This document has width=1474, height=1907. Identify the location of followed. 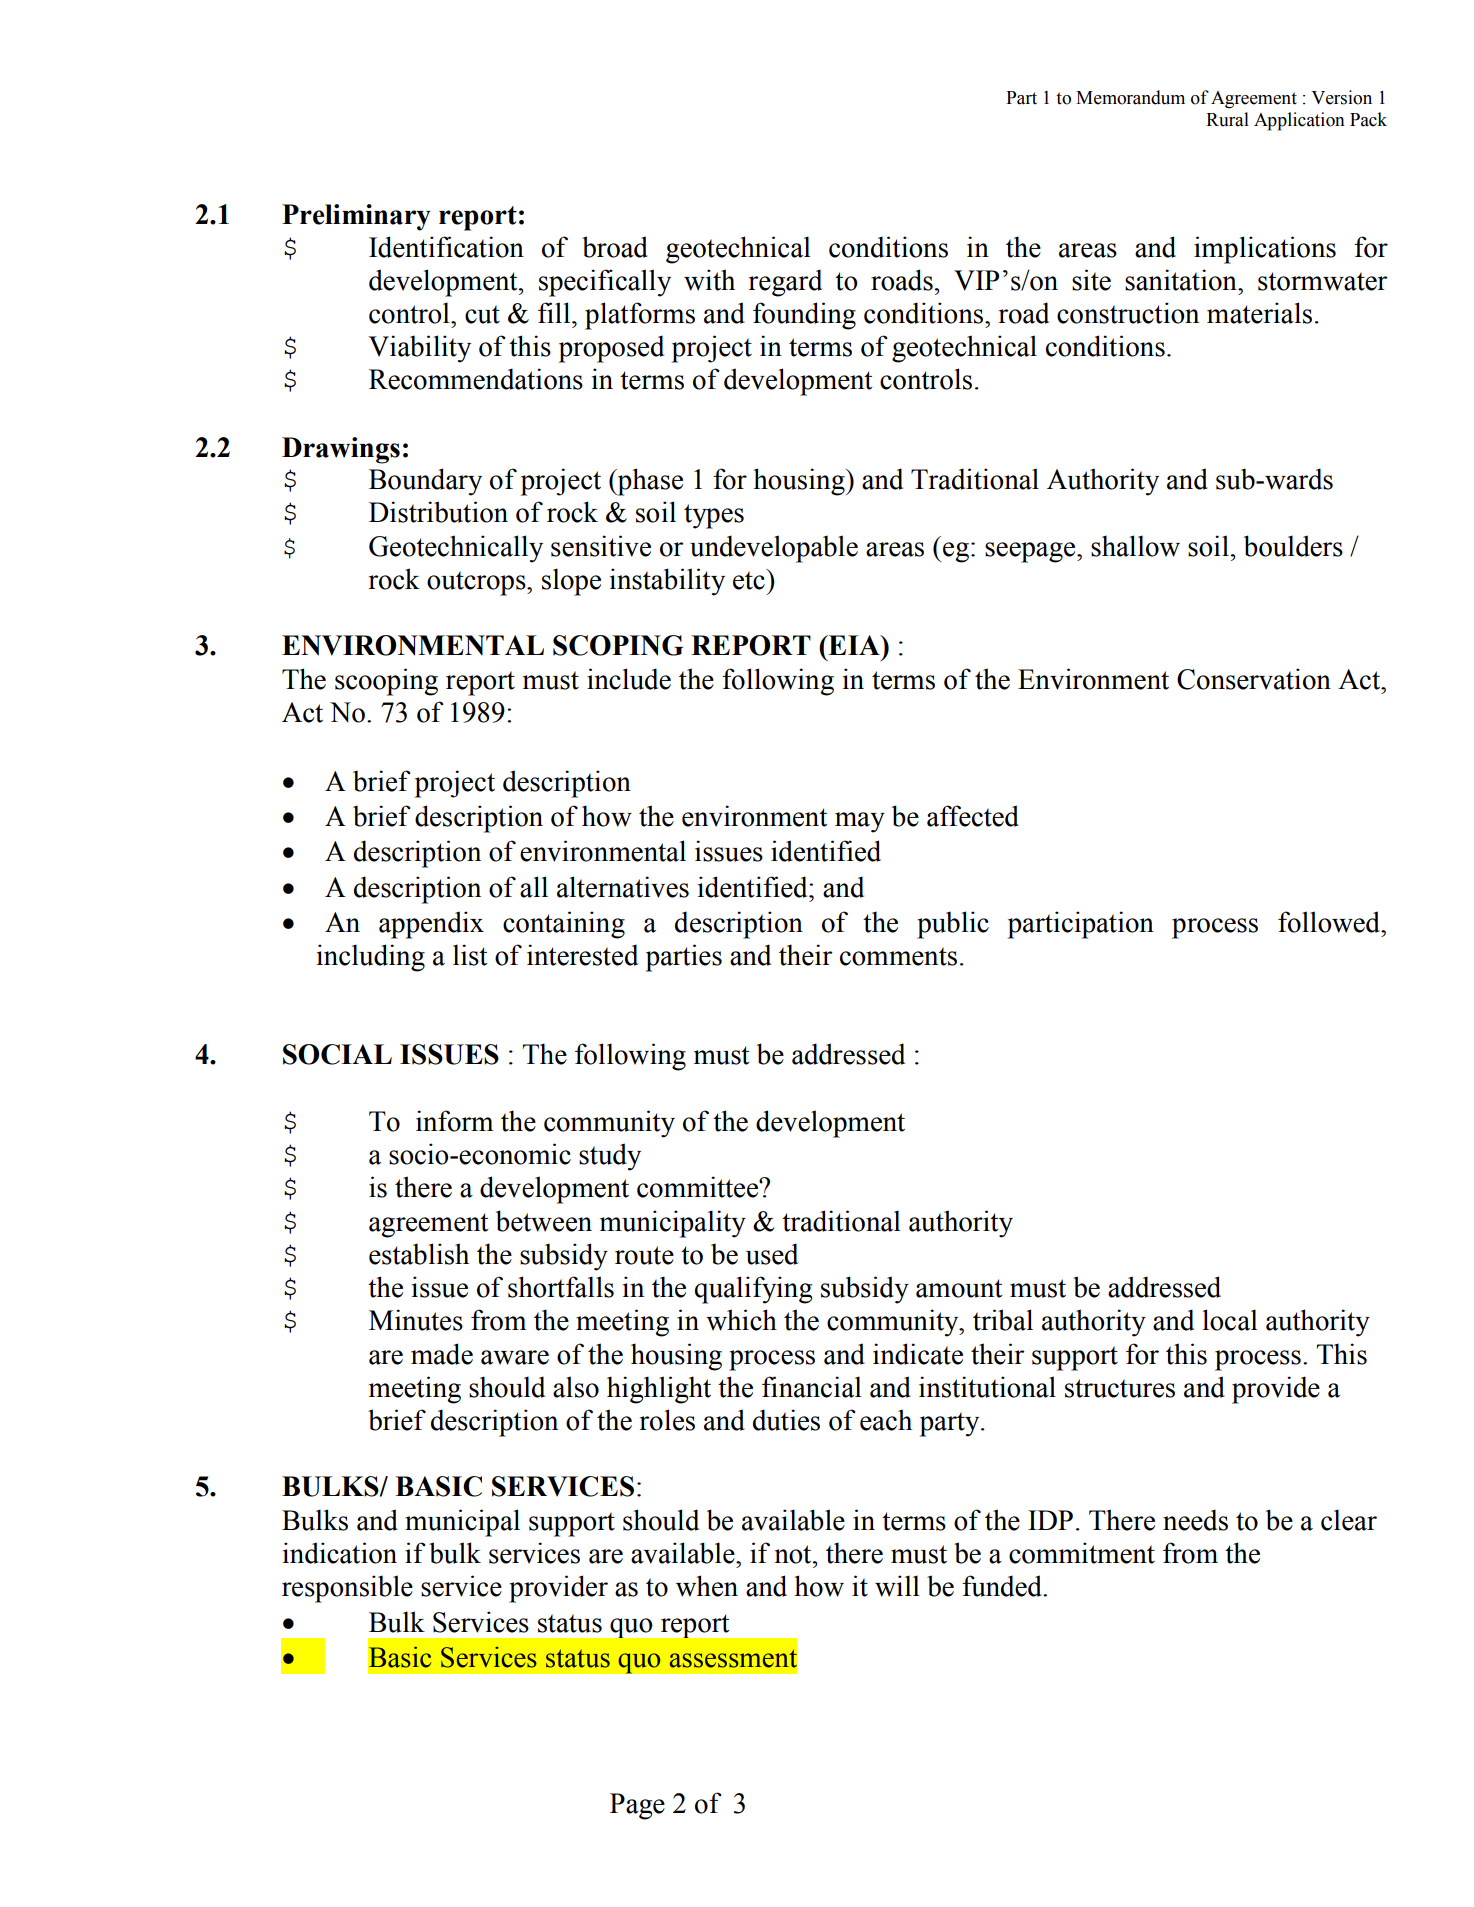
(1330, 922).
